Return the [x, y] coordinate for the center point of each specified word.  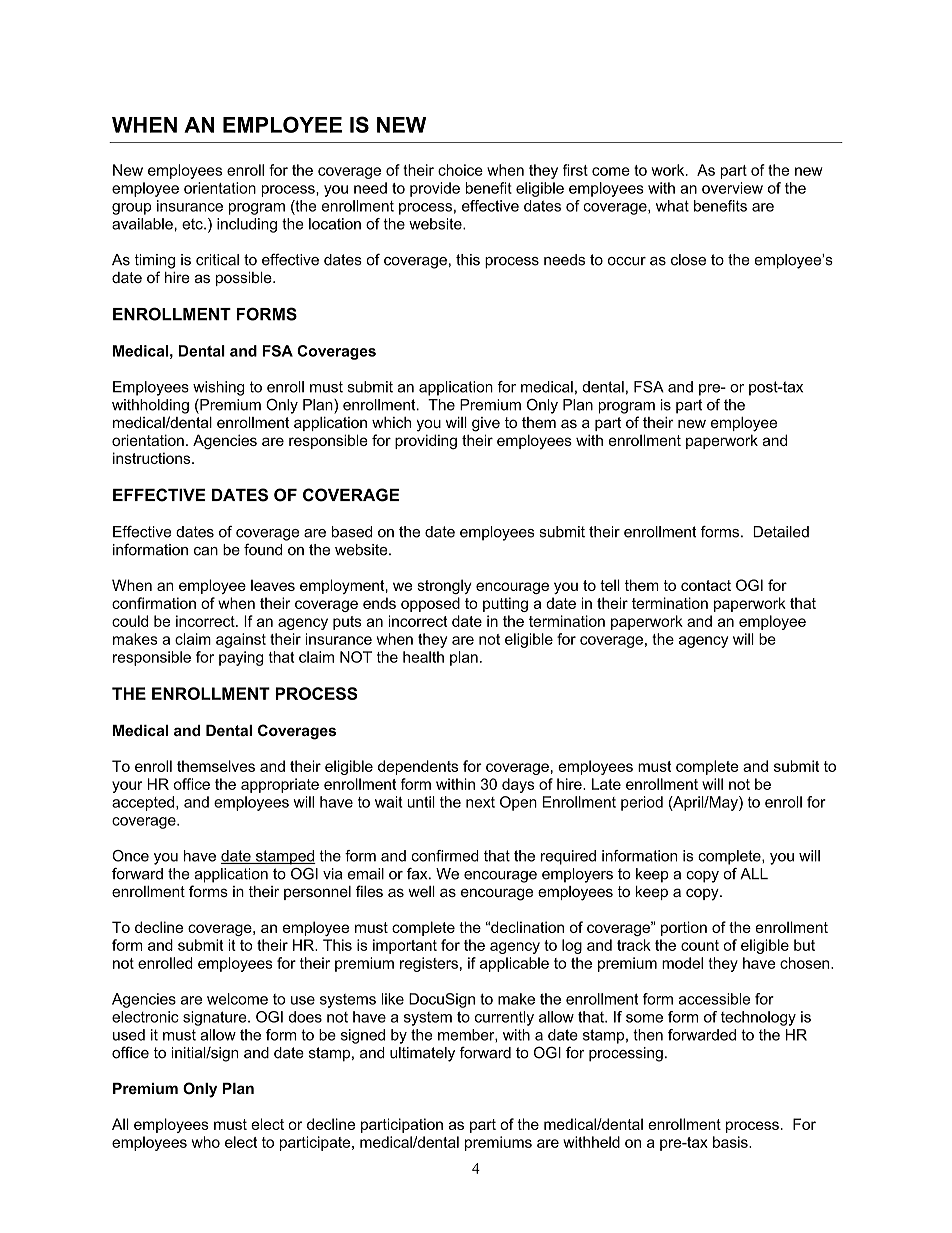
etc [193, 224]
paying [241, 658]
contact [706, 585]
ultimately [422, 1054]
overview [732, 188]
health [423, 657]
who [206, 1142]
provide [435, 189]
